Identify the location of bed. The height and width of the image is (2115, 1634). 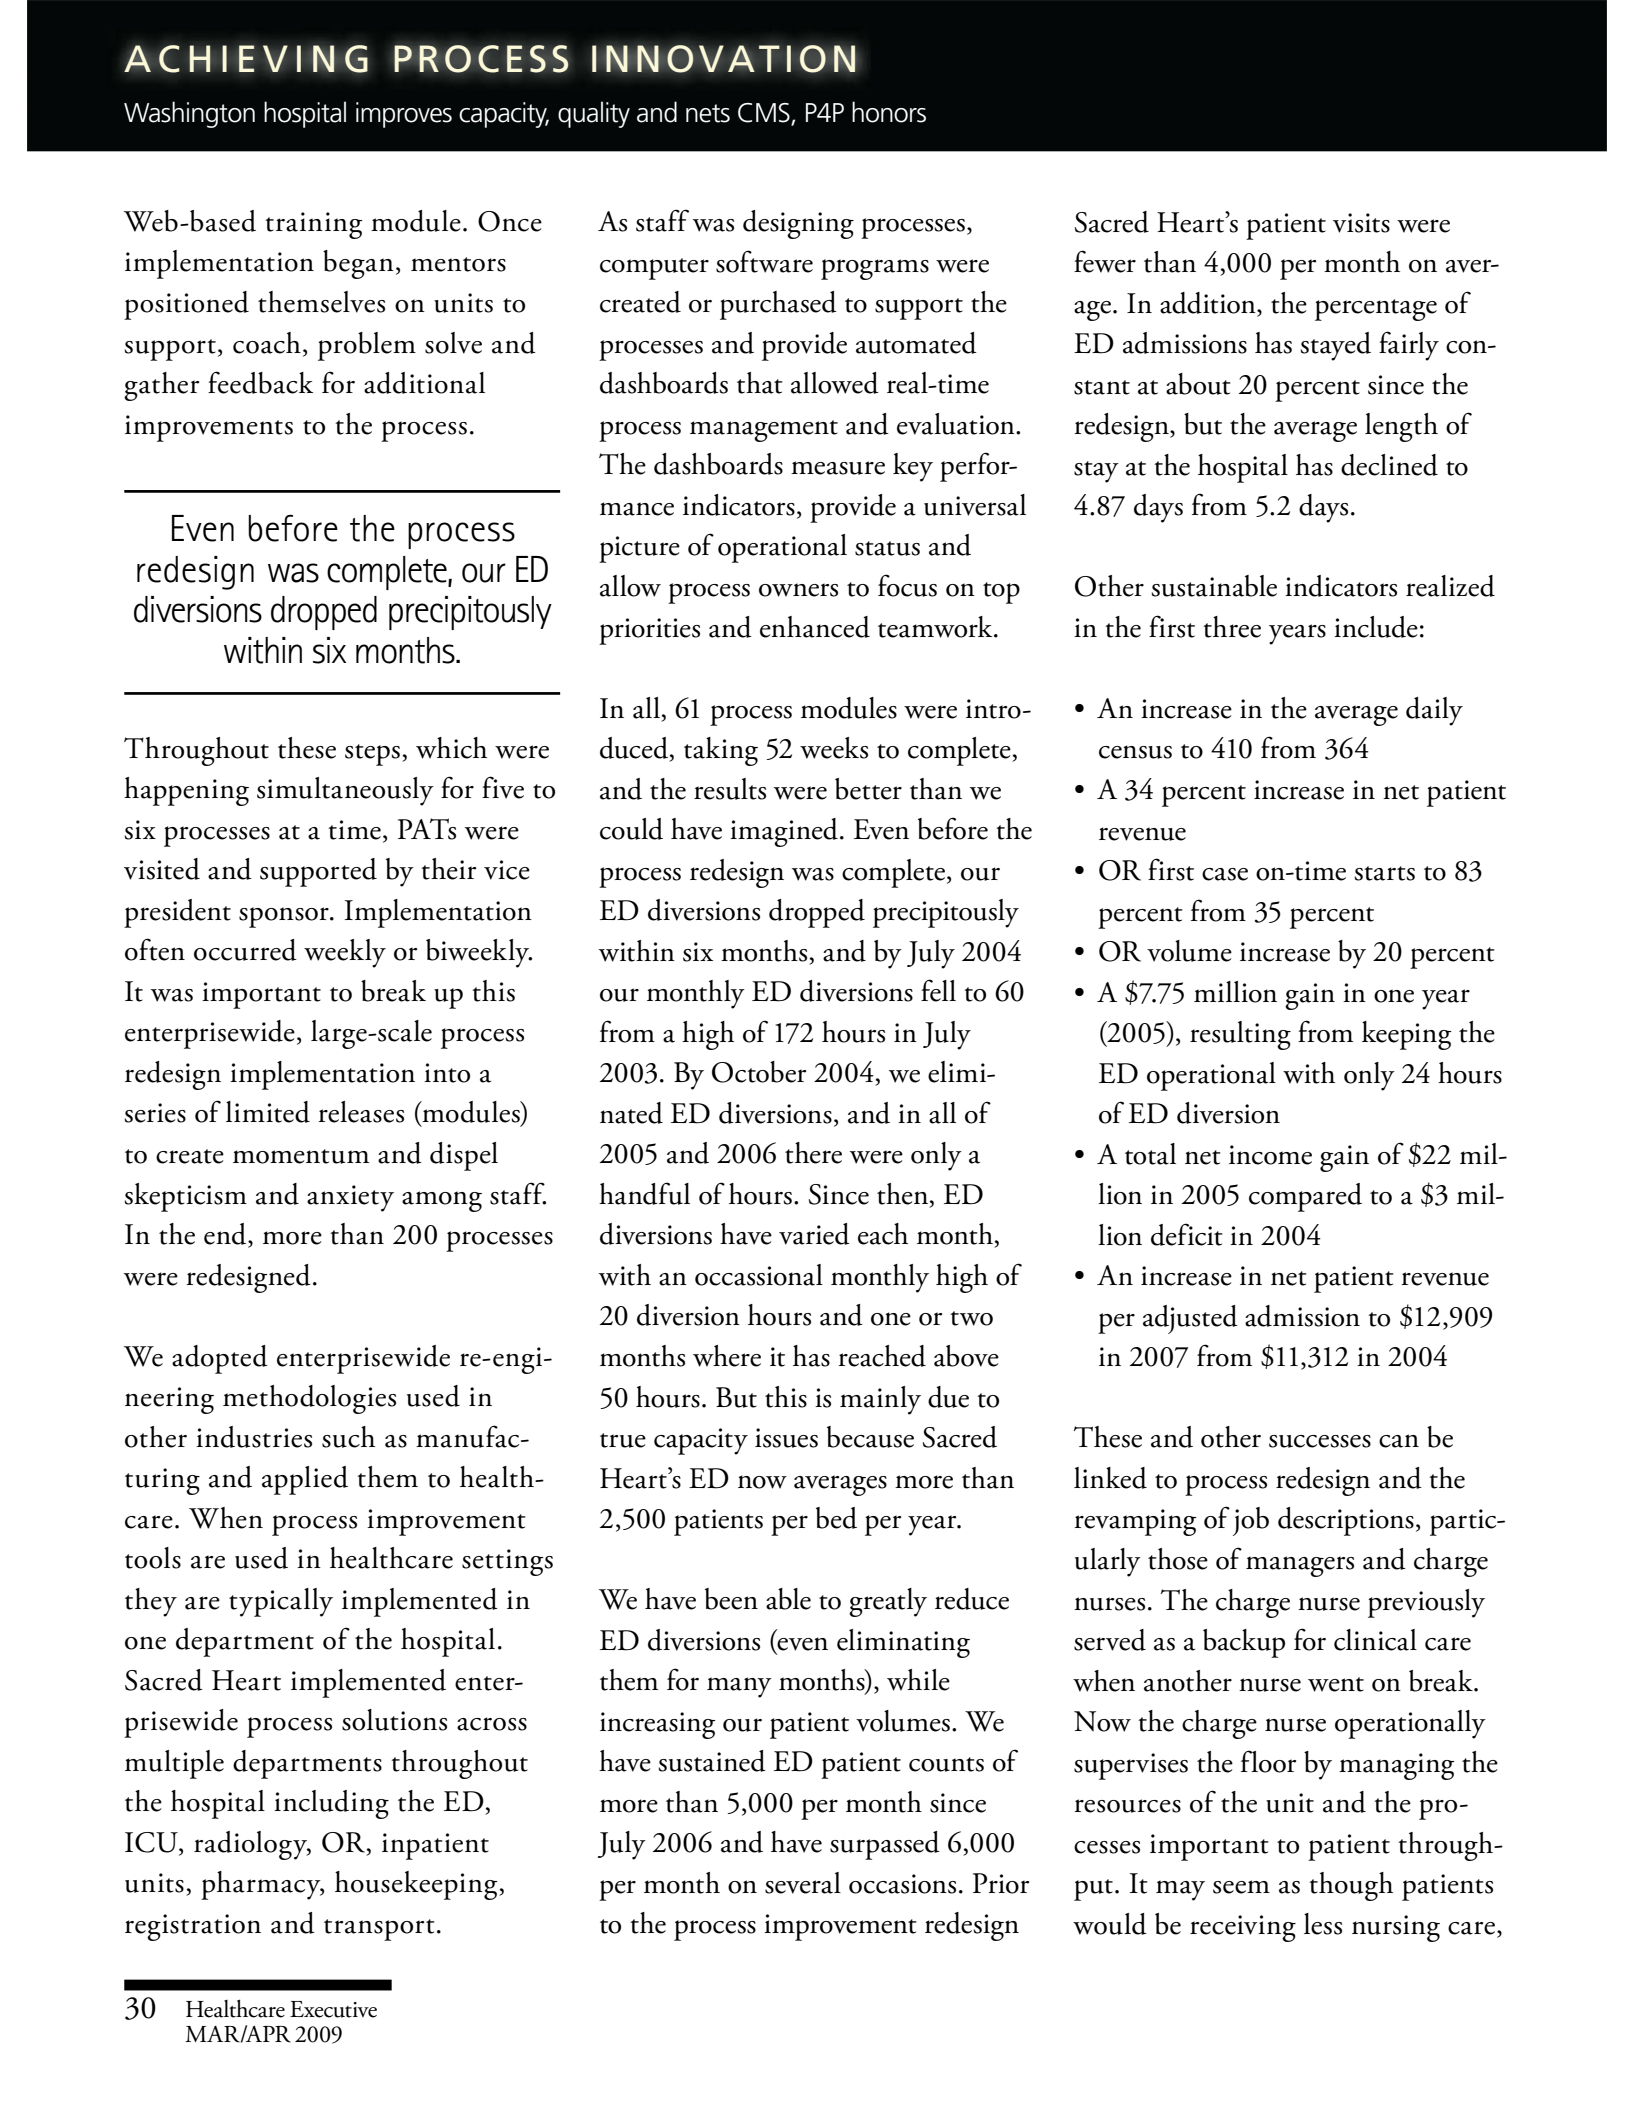
(836, 1518).
